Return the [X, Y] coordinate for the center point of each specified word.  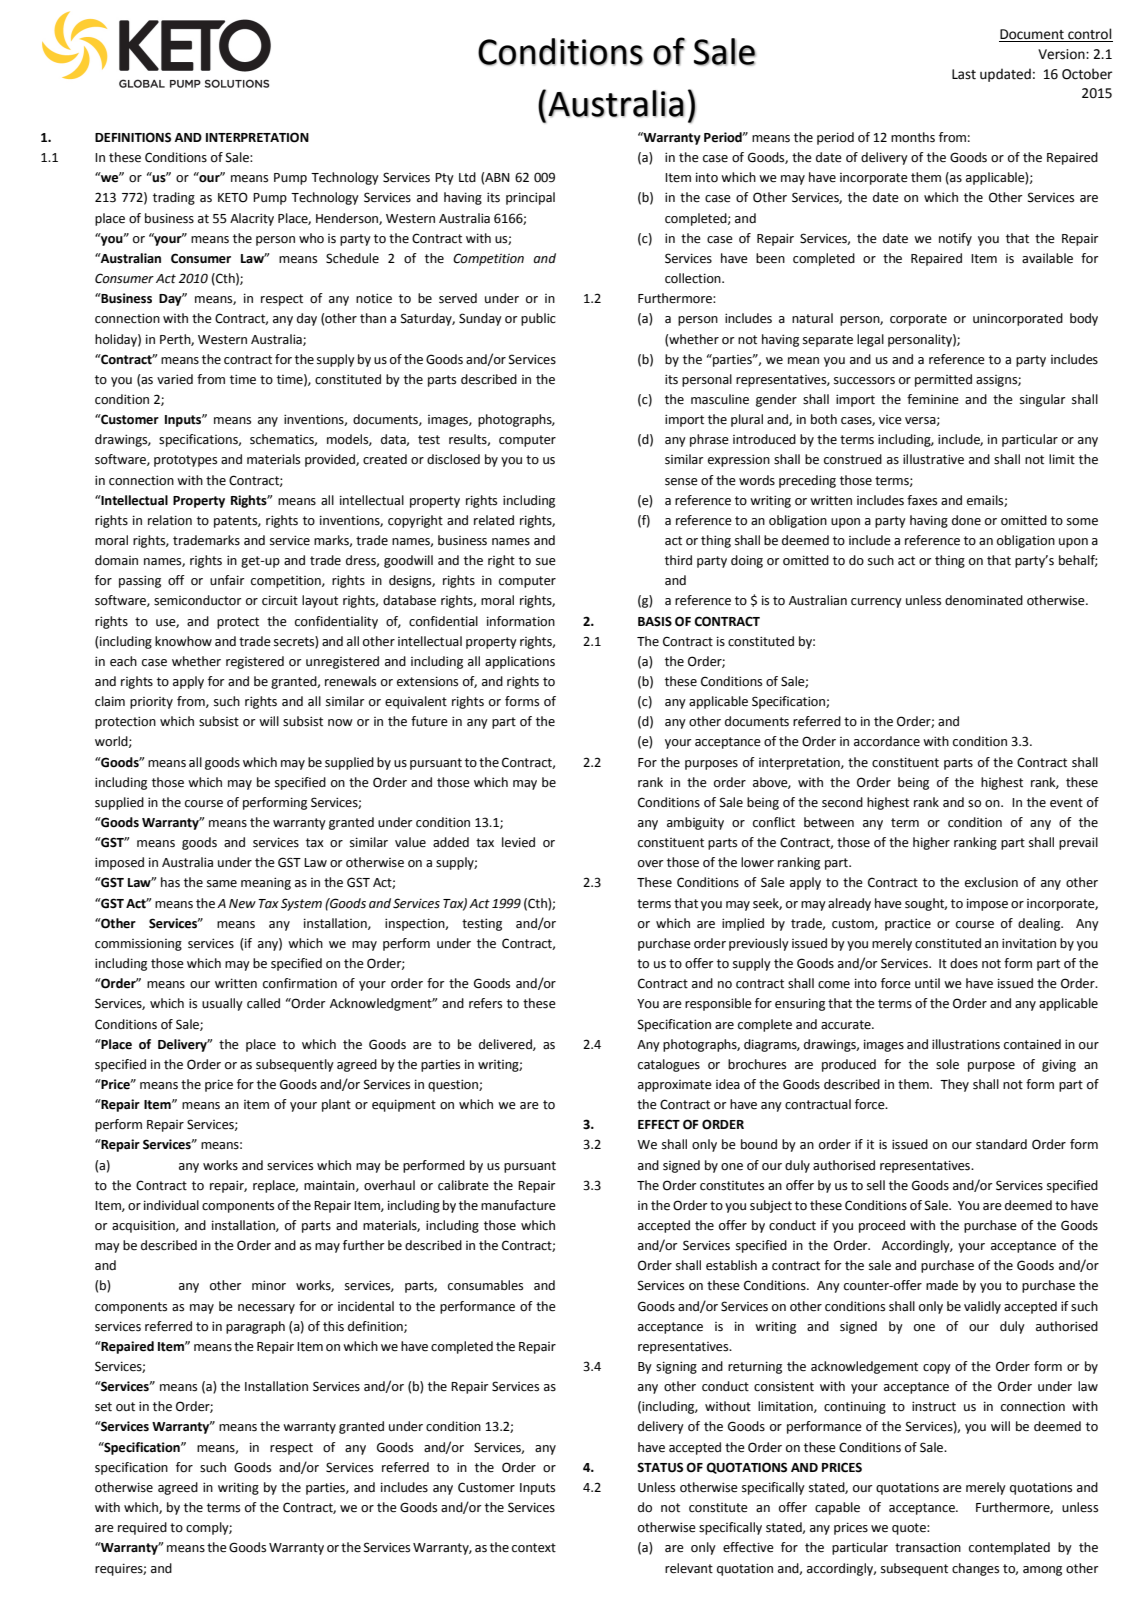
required [142, 1528]
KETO [233, 197]
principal [530, 198]
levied [518, 842]
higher [931, 843]
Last [964, 74]
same [222, 884]
